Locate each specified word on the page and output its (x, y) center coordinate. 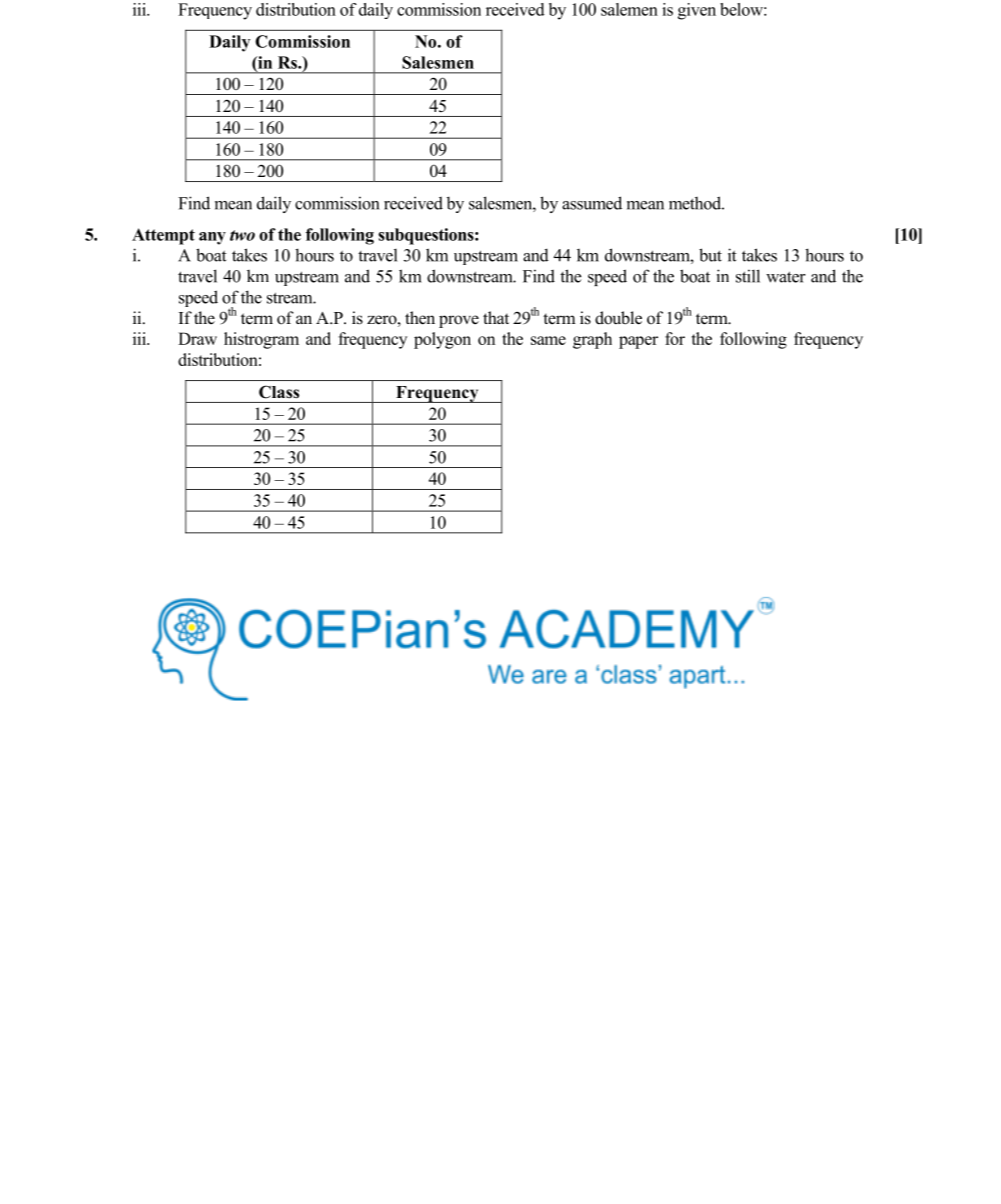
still (748, 276)
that (496, 317)
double (618, 318)
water (786, 277)
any (212, 238)
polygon (442, 340)
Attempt (163, 236)
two (242, 235)
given (697, 11)
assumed (592, 203)
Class (279, 392)
